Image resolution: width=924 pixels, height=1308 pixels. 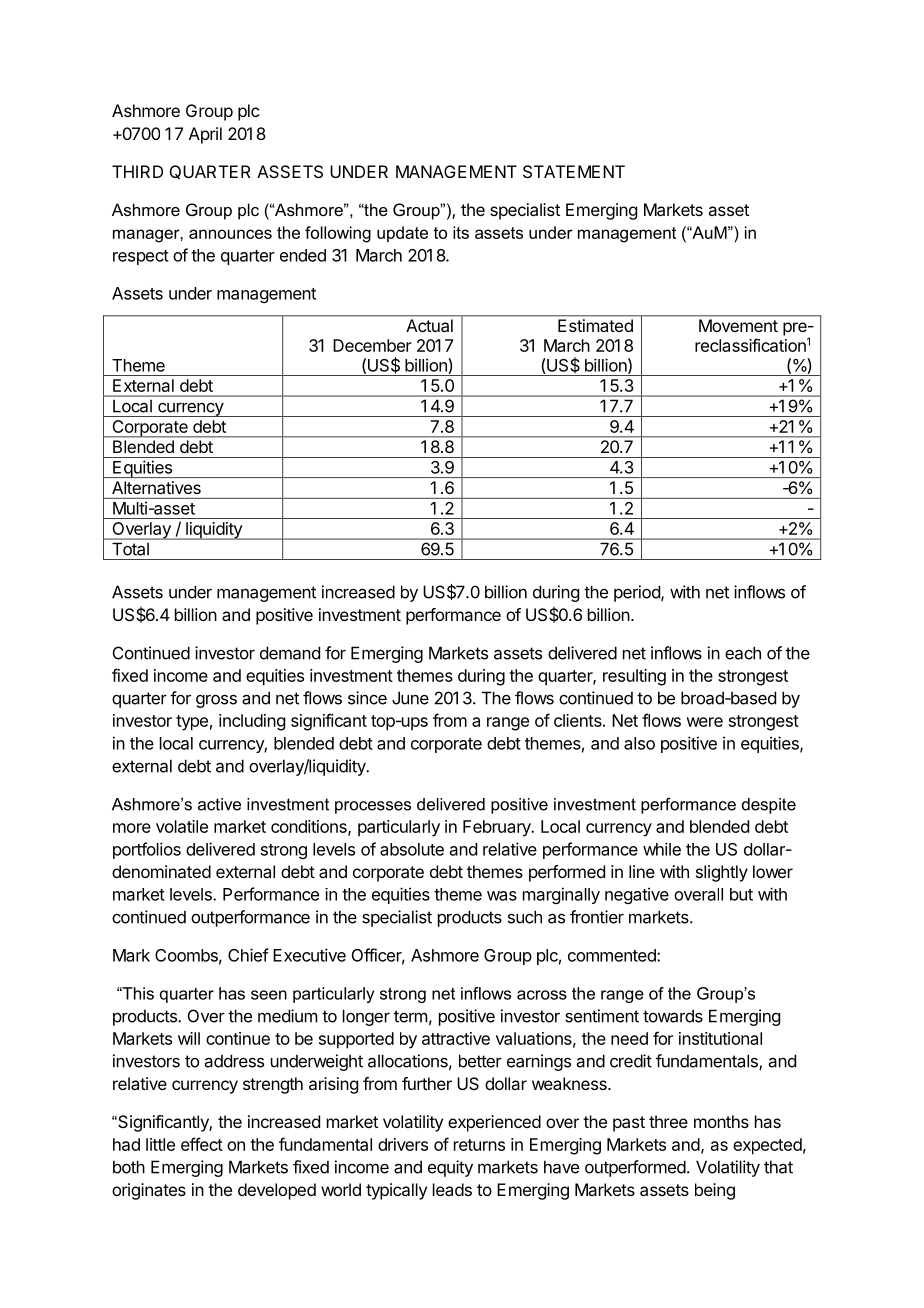 What do you see at coordinates (410, 698) in the page?
I see `June` at bounding box center [410, 698].
